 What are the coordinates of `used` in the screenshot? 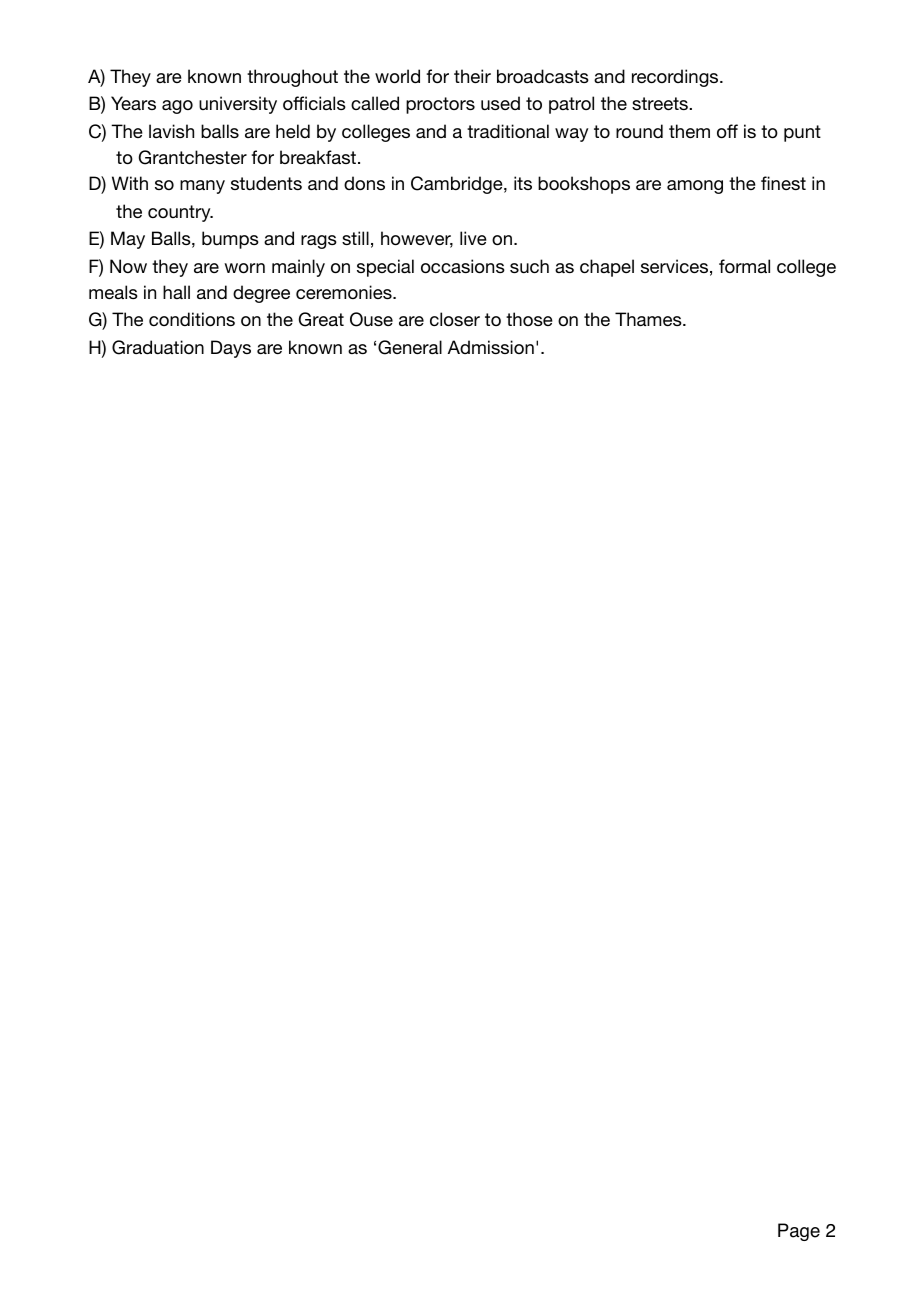 It's located at (500, 103).
